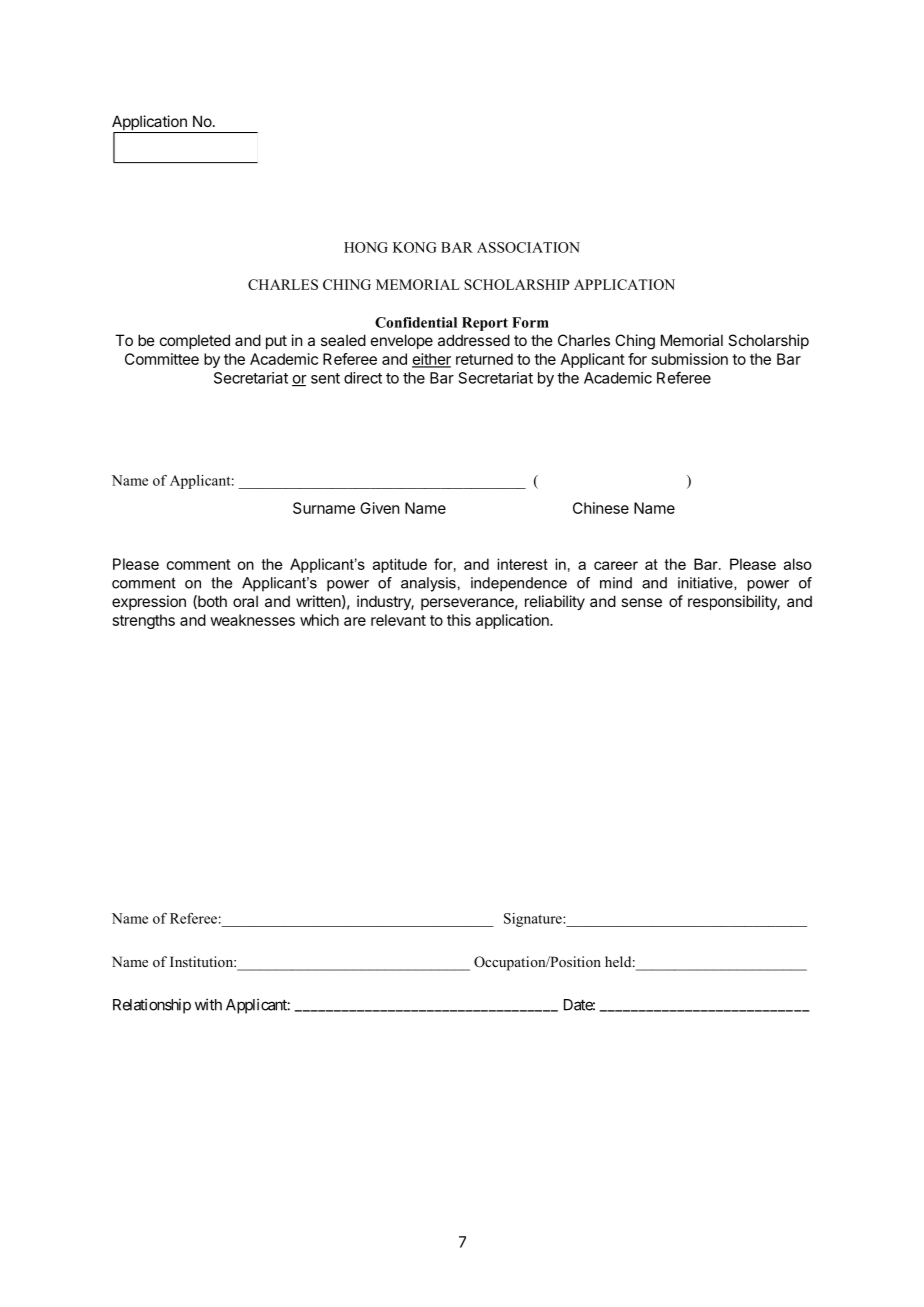 The height and width of the screenshot is (1307, 924). Describe the element at coordinates (379, 508) in the screenshot. I see `Given` at that location.
